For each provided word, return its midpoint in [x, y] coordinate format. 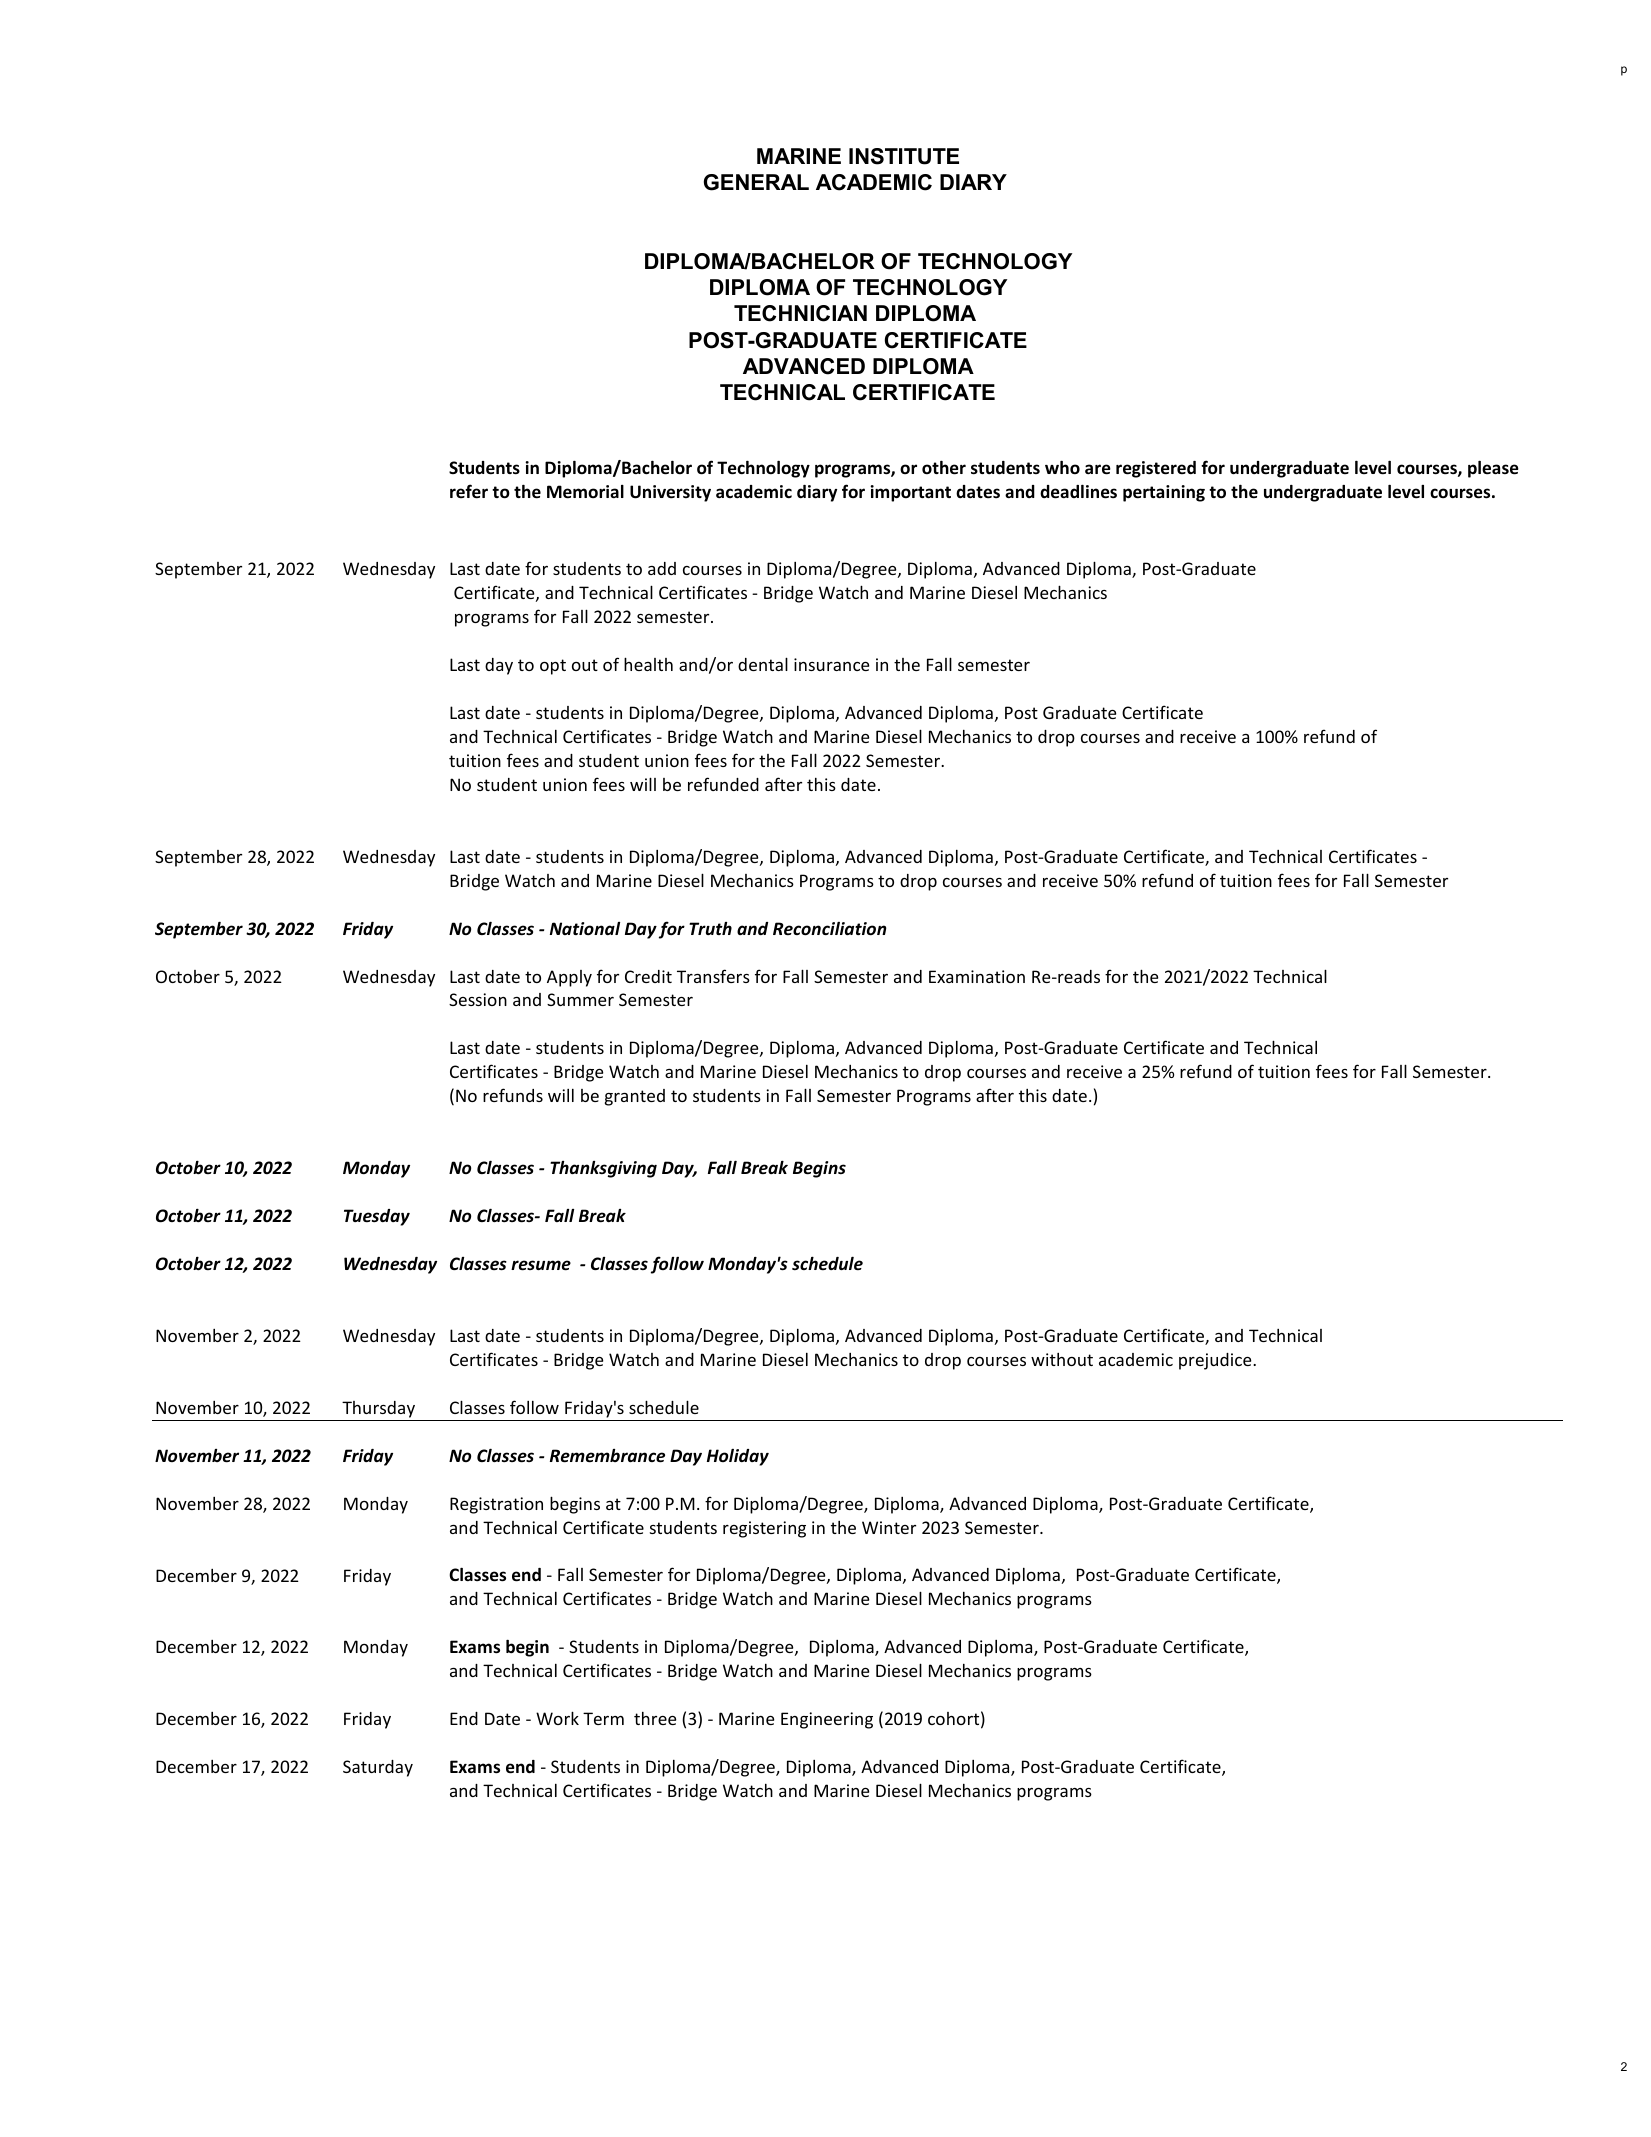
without [1062, 1359]
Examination [977, 976]
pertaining [1164, 493]
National [585, 928]
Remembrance [607, 1456]
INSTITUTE [904, 156]
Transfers [713, 976]
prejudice [1216, 1361]
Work [557, 1718]
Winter [889, 1527]
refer [469, 491]
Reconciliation [829, 929]
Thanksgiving [603, 1169]
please [1493, 469]
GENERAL [756, 182]
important [910, 493]
